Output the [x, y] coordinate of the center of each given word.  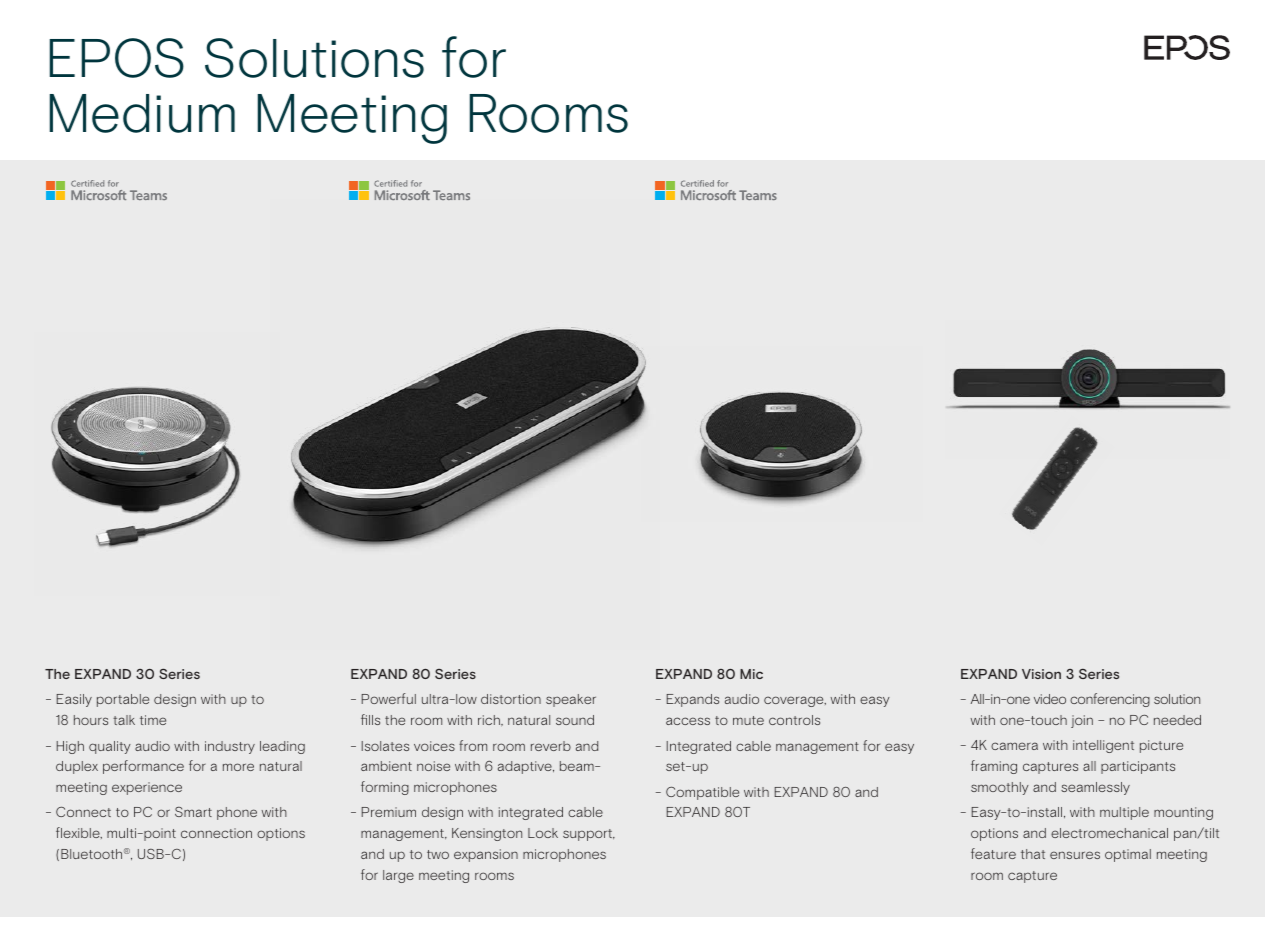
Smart [193, 812]
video [1050, 699]
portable [123, 700]
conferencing [1110, 700]
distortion [511, 699]
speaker [571, 700]
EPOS [117, 58]
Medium [142, 113]
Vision [1041, 674]
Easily [74, 700]
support [589, 835]
